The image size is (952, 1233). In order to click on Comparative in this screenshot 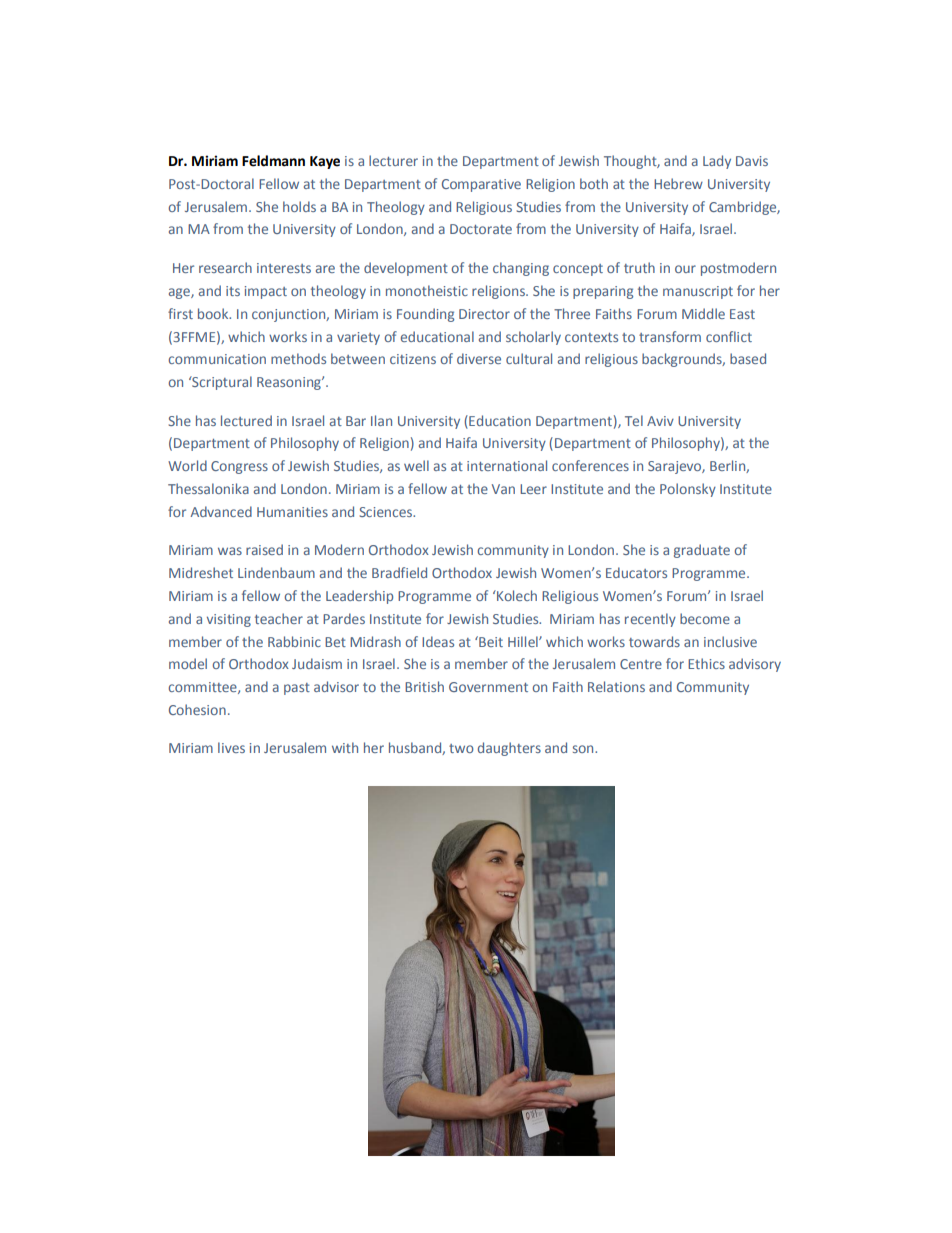, I will do `click(481, 185)`.
